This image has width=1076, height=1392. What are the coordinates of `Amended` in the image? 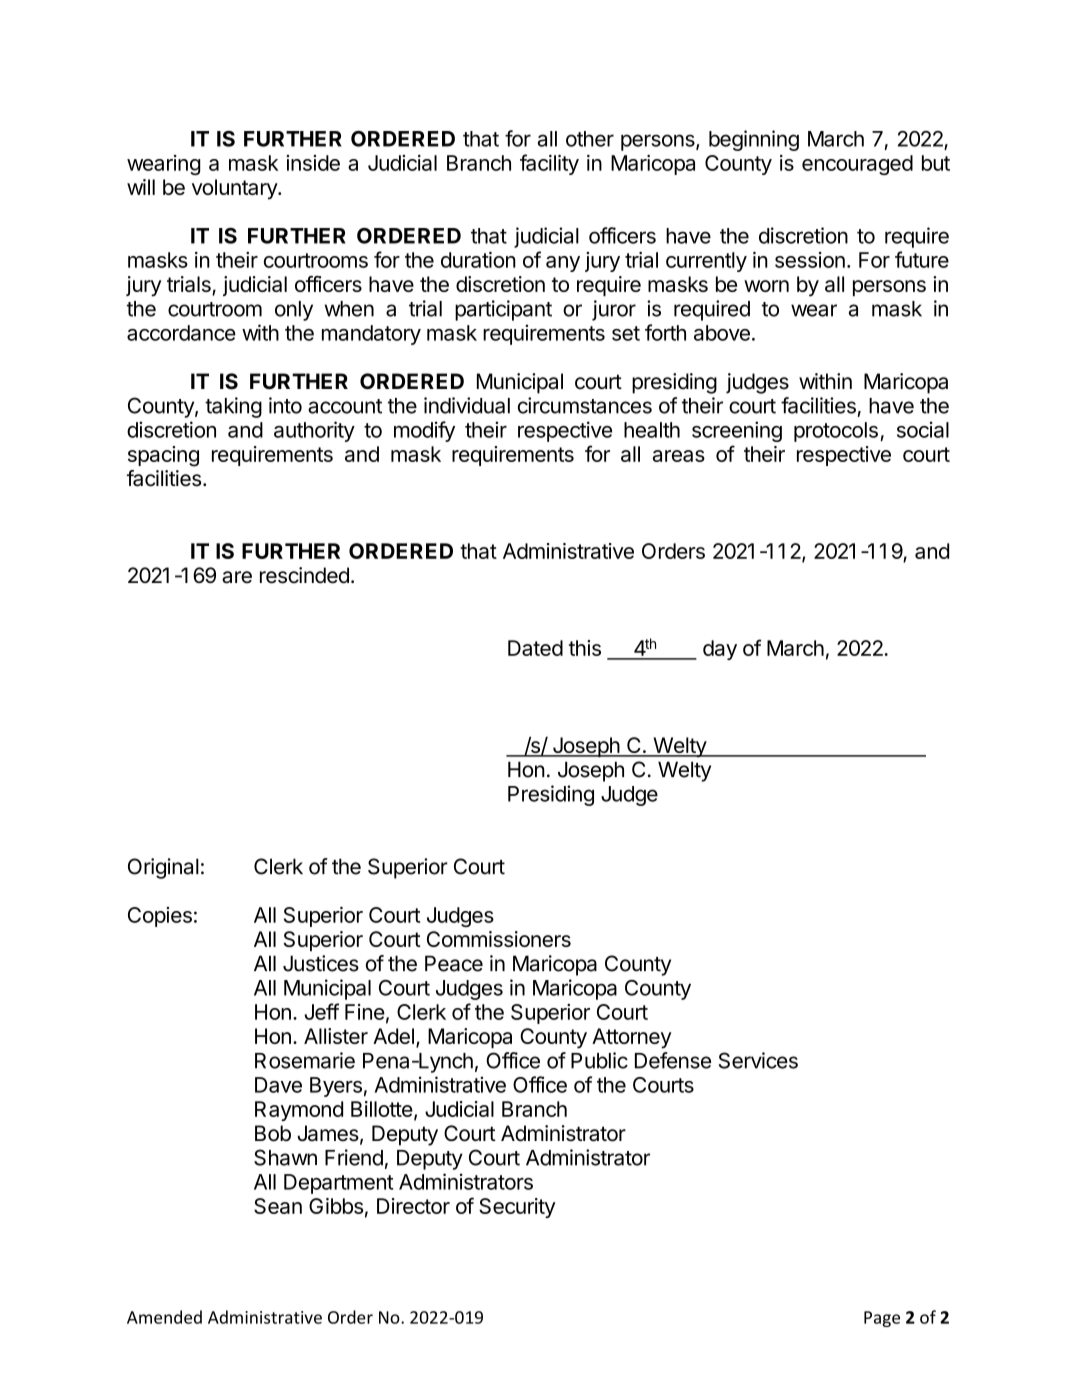 It's located at (164, 1317).
